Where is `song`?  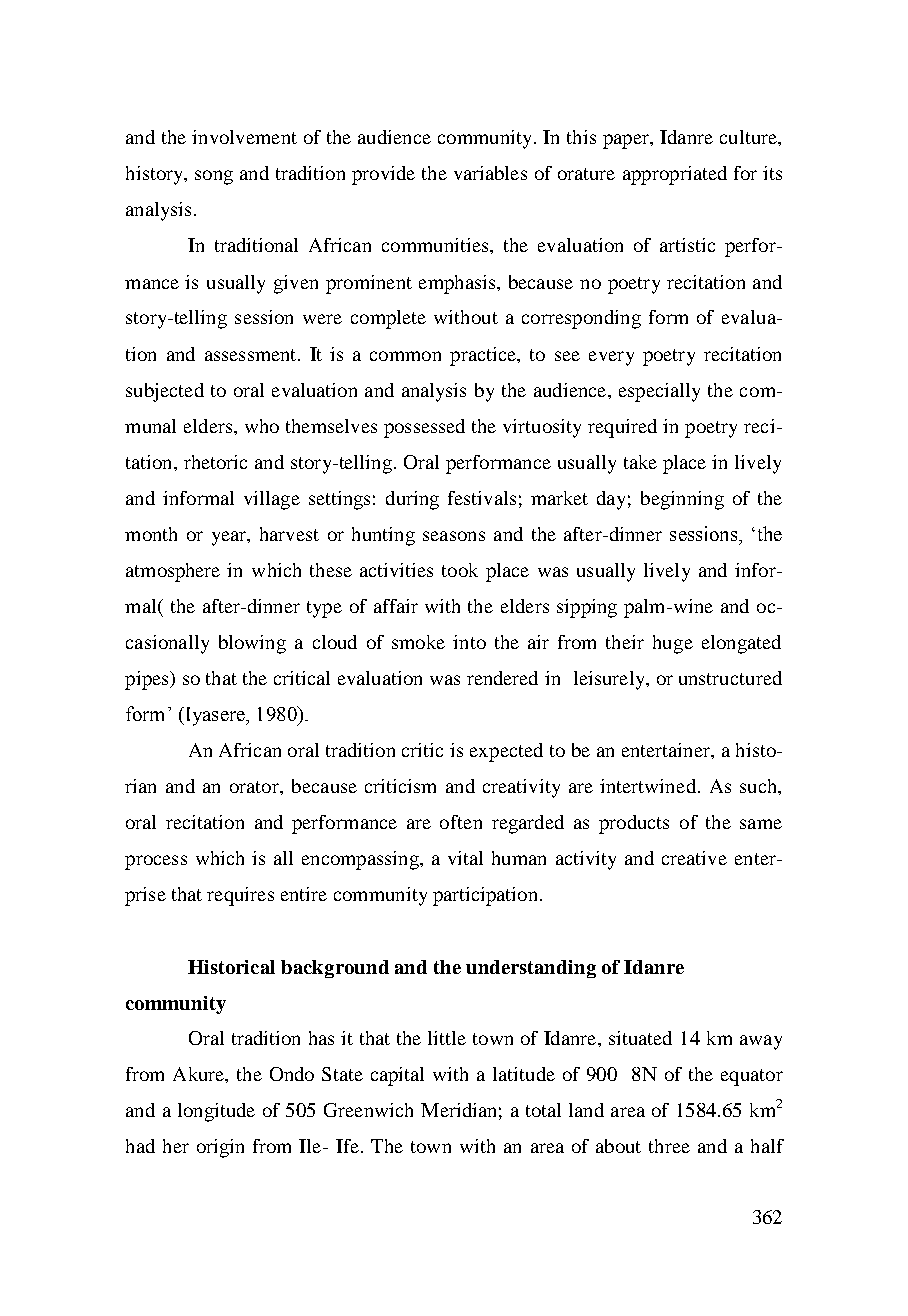 song is located at coordinates (214, 177).
